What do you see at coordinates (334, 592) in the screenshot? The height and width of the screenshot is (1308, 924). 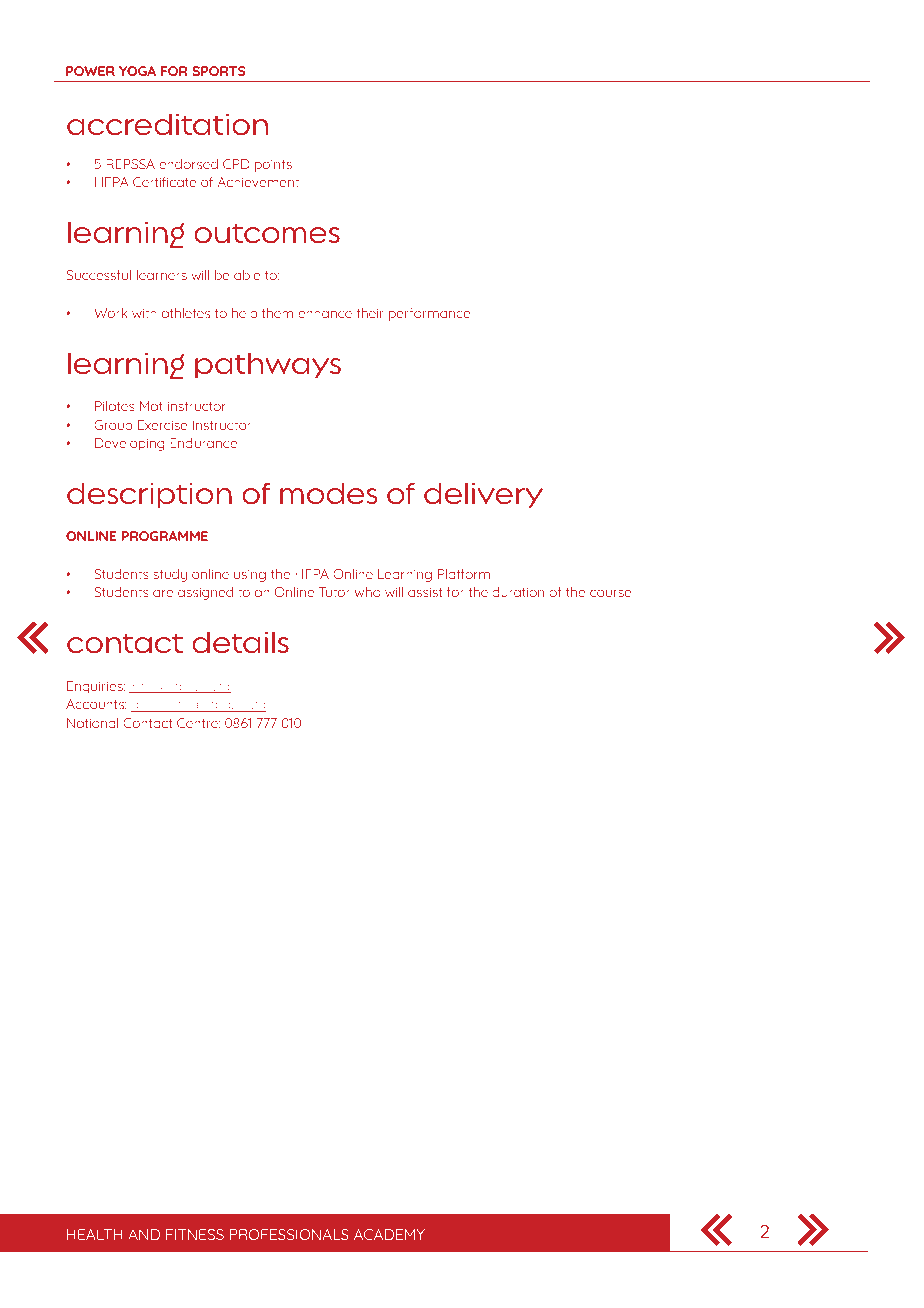 I see `Tutor` at bounding box center [334, 592].
